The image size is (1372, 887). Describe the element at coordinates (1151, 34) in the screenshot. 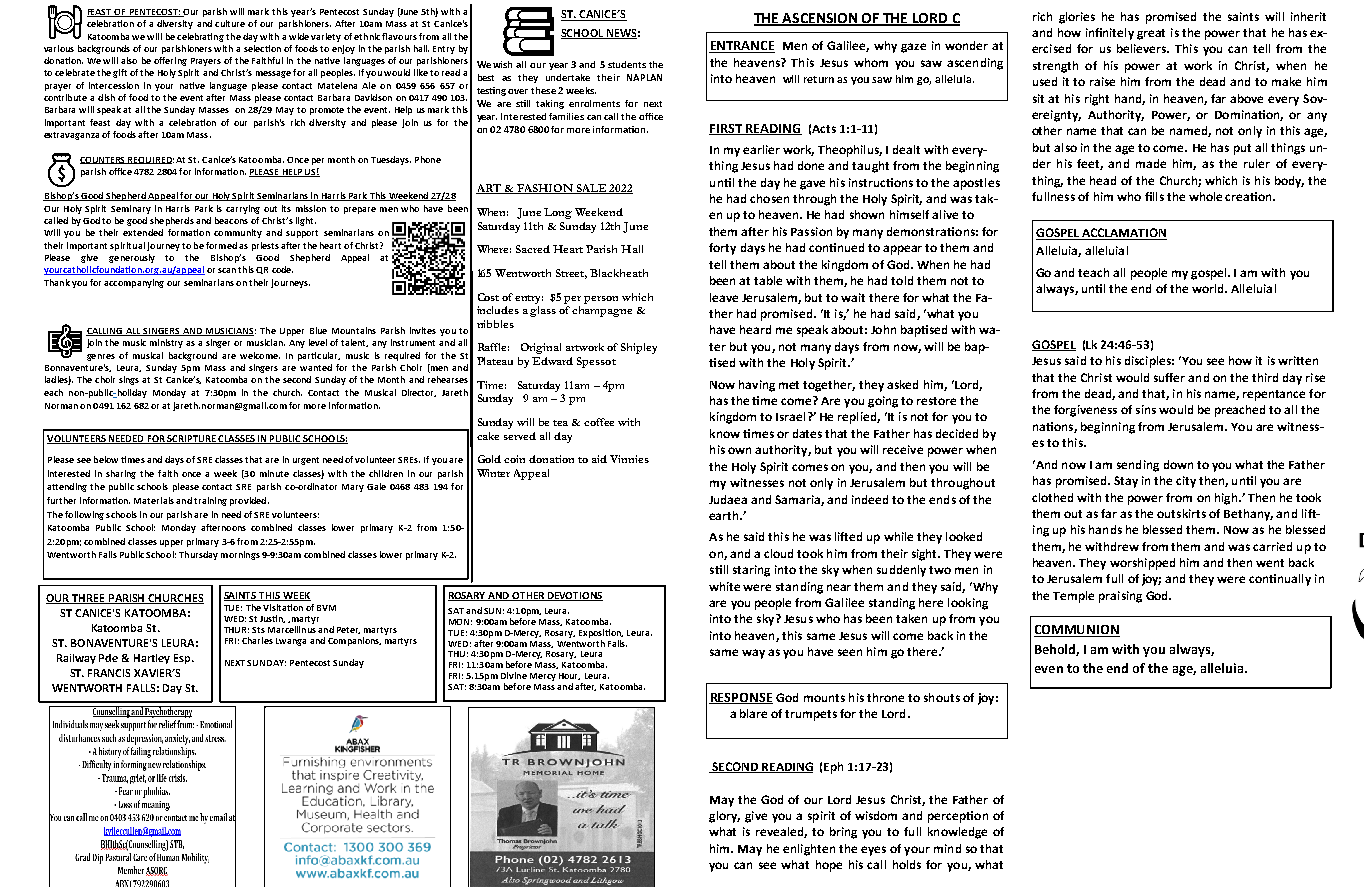

I see `great` at that location.
